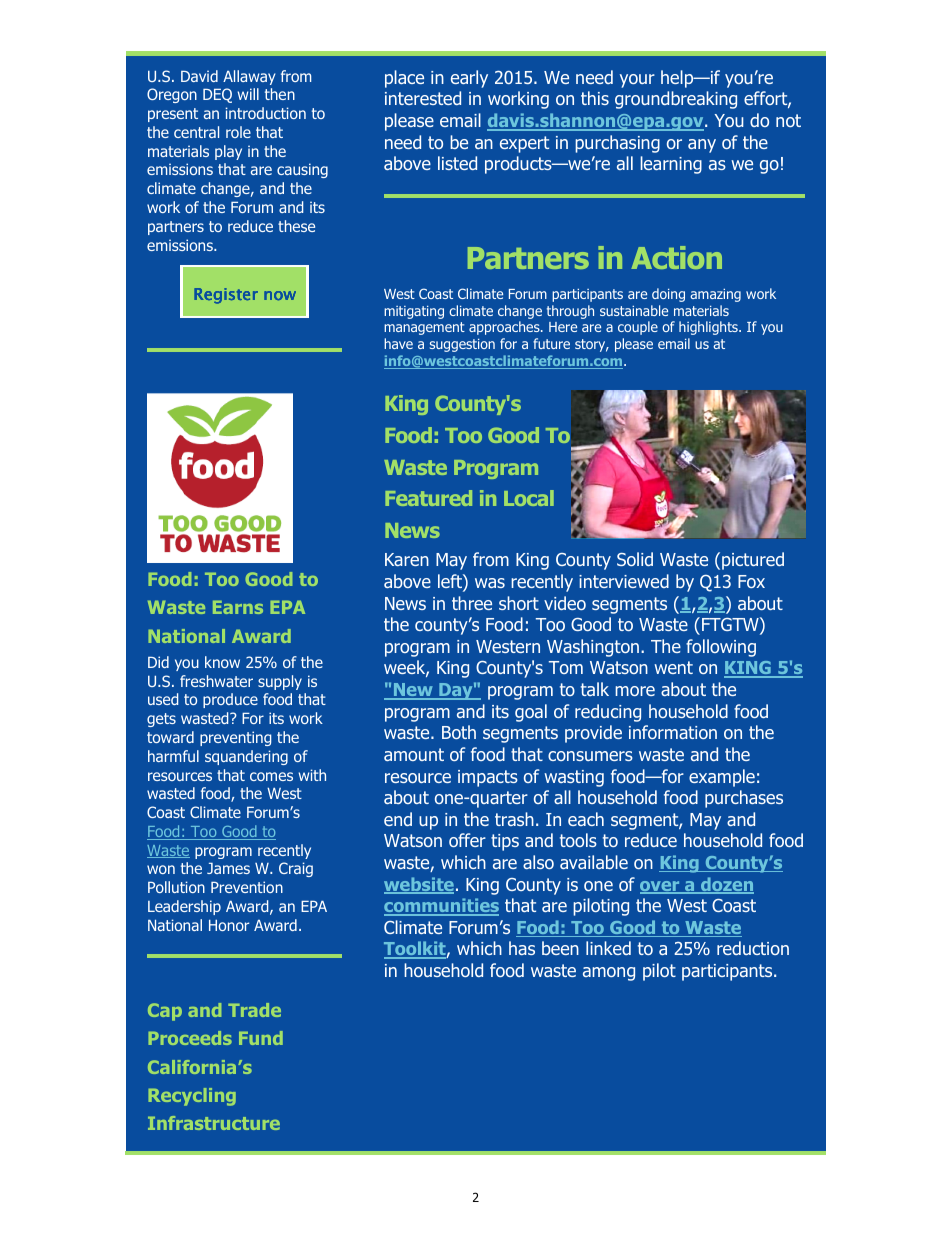 Image resolution: width=952 pixels, height=1233 pixels. What do you see at coordinates (702, 146) in the screenshot?
I see `any` at bounding box center [702, 146].
